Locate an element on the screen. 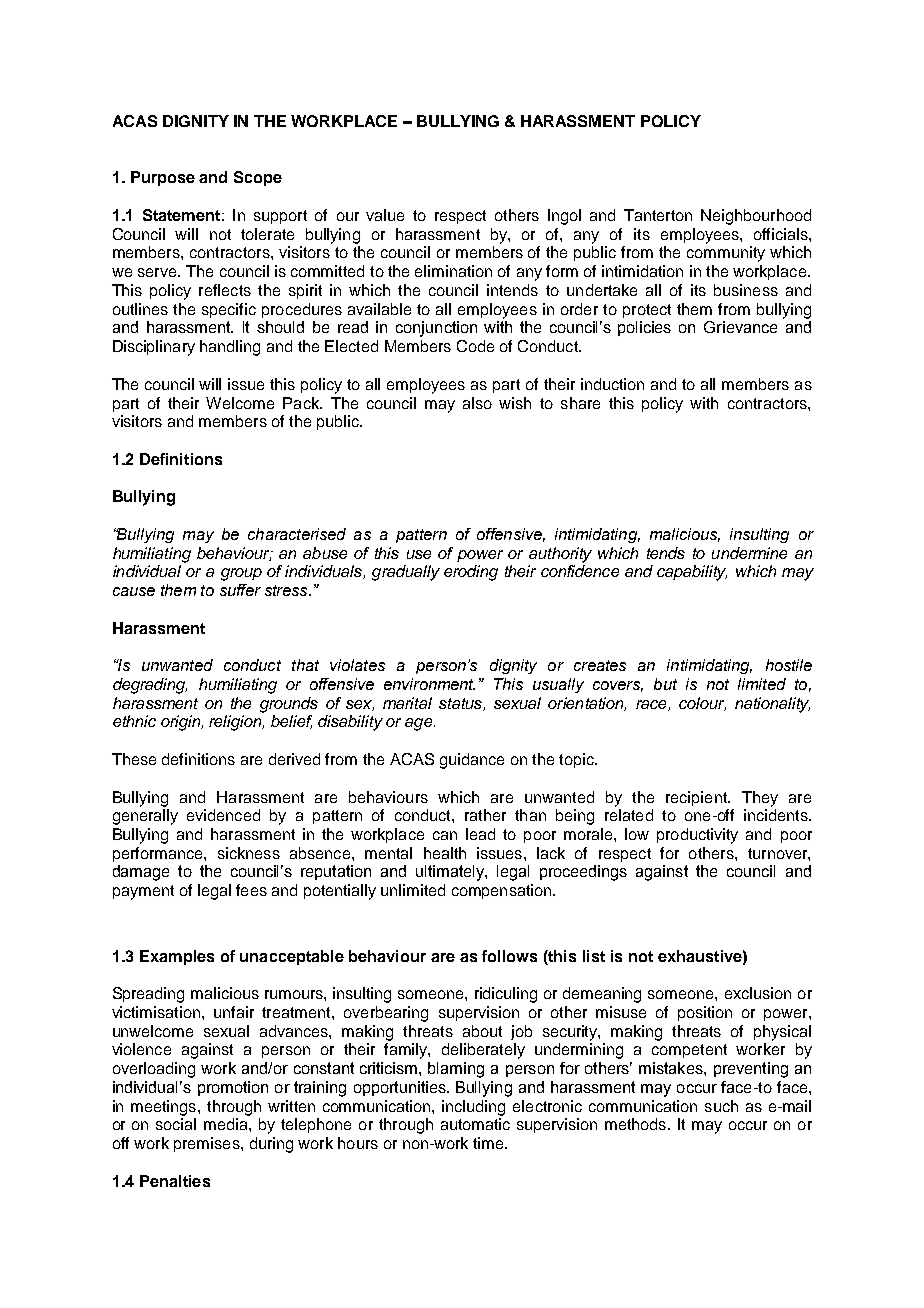 The width and height of the screenshot is (924, 1308). evidenced is located at coordinates (223, 815).
